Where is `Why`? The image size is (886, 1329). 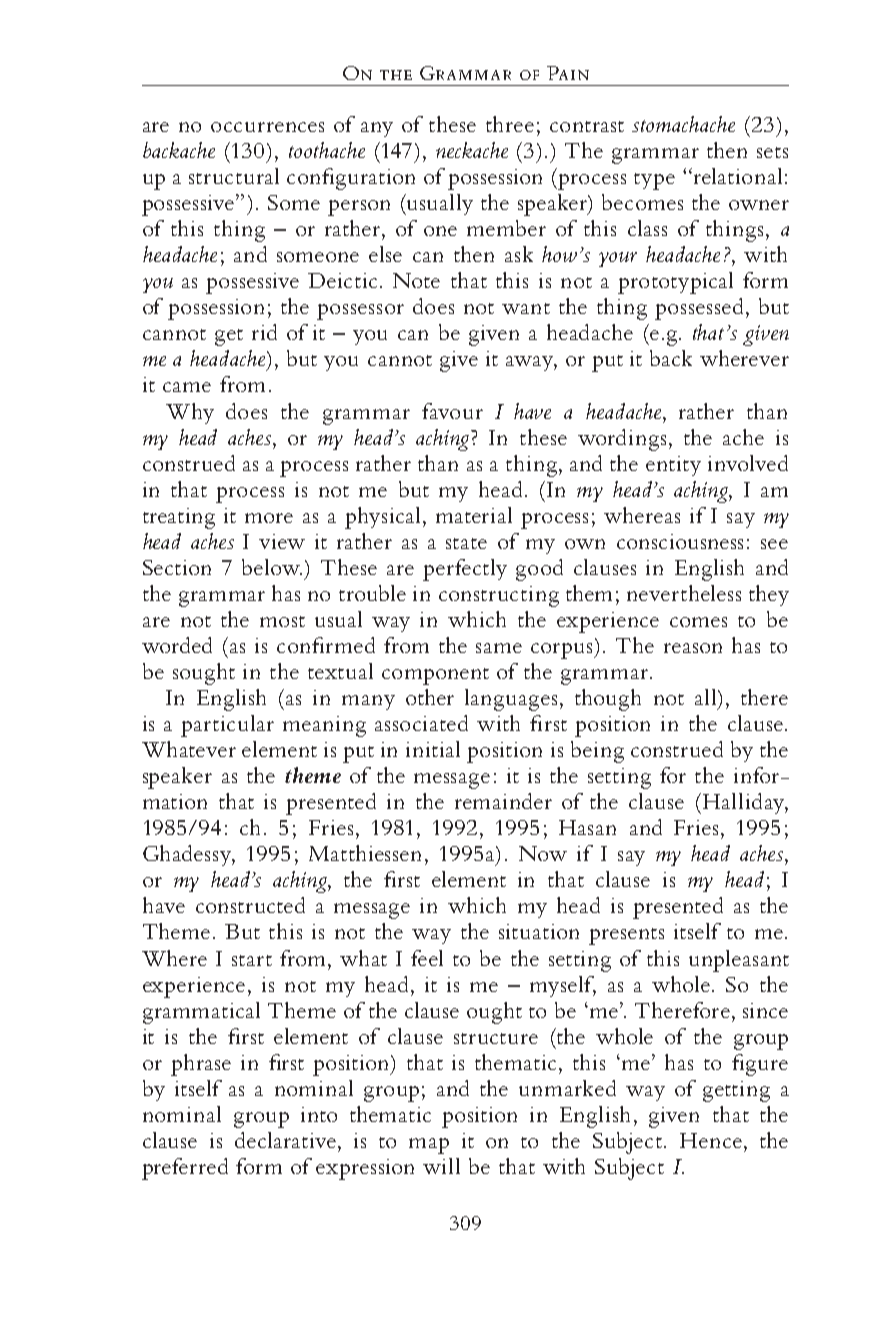 Why is located at coordinates (190, 413).
